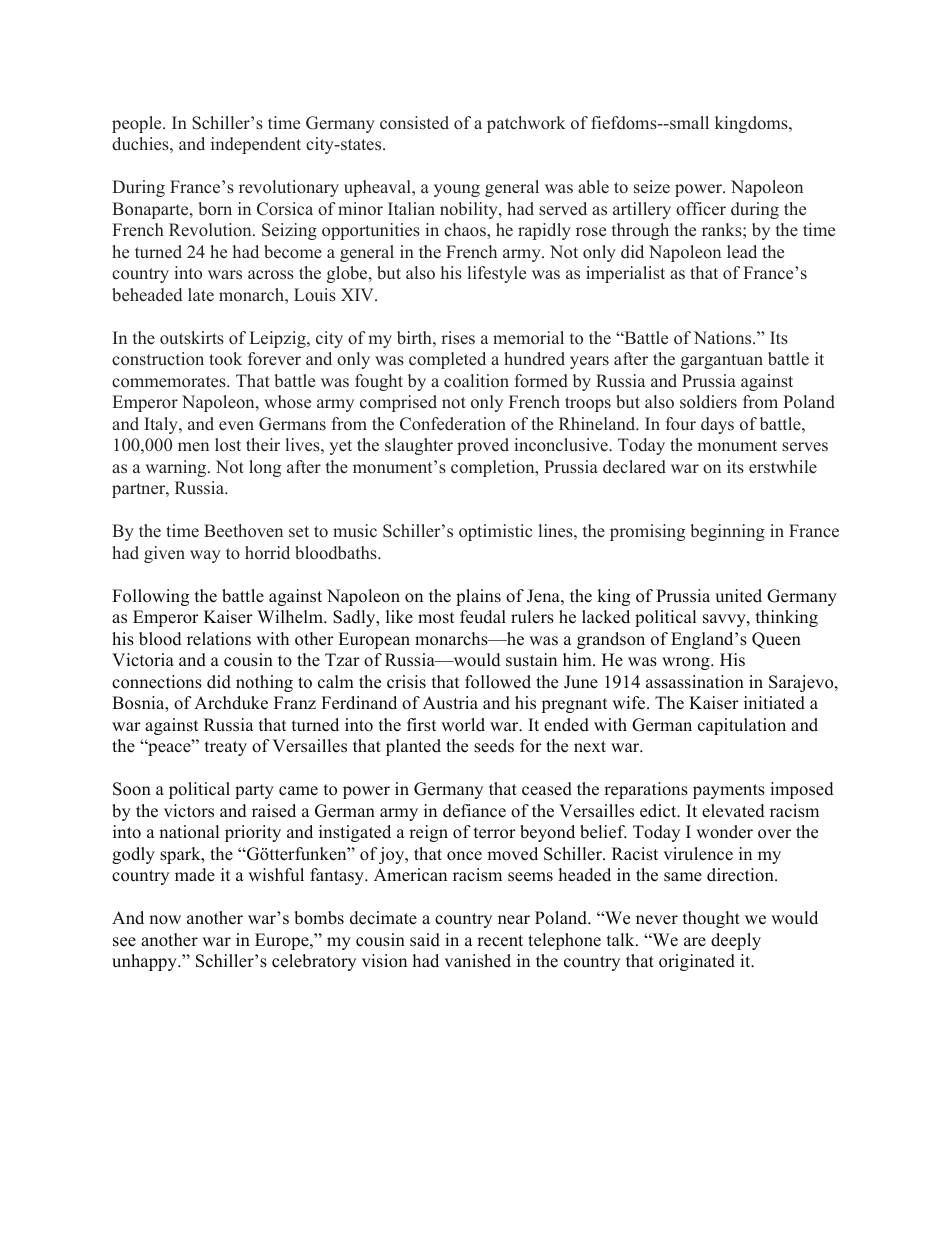 The width and height of the document is (952, 1233). Describe the element at coordinates (201, 295) in the document. I see `late` at that location.
